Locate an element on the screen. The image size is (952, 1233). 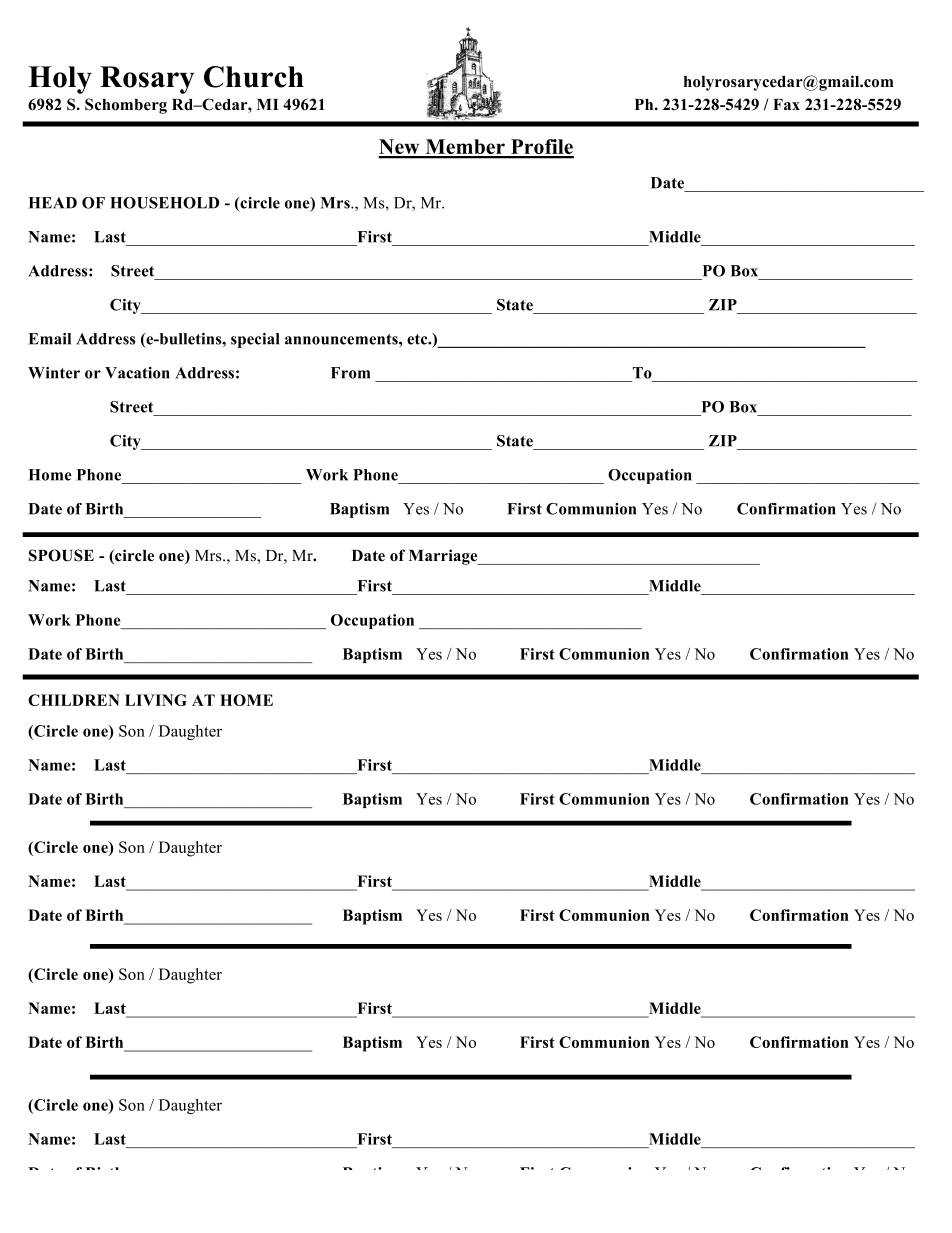
Church is located at coordinates (254, 77).
